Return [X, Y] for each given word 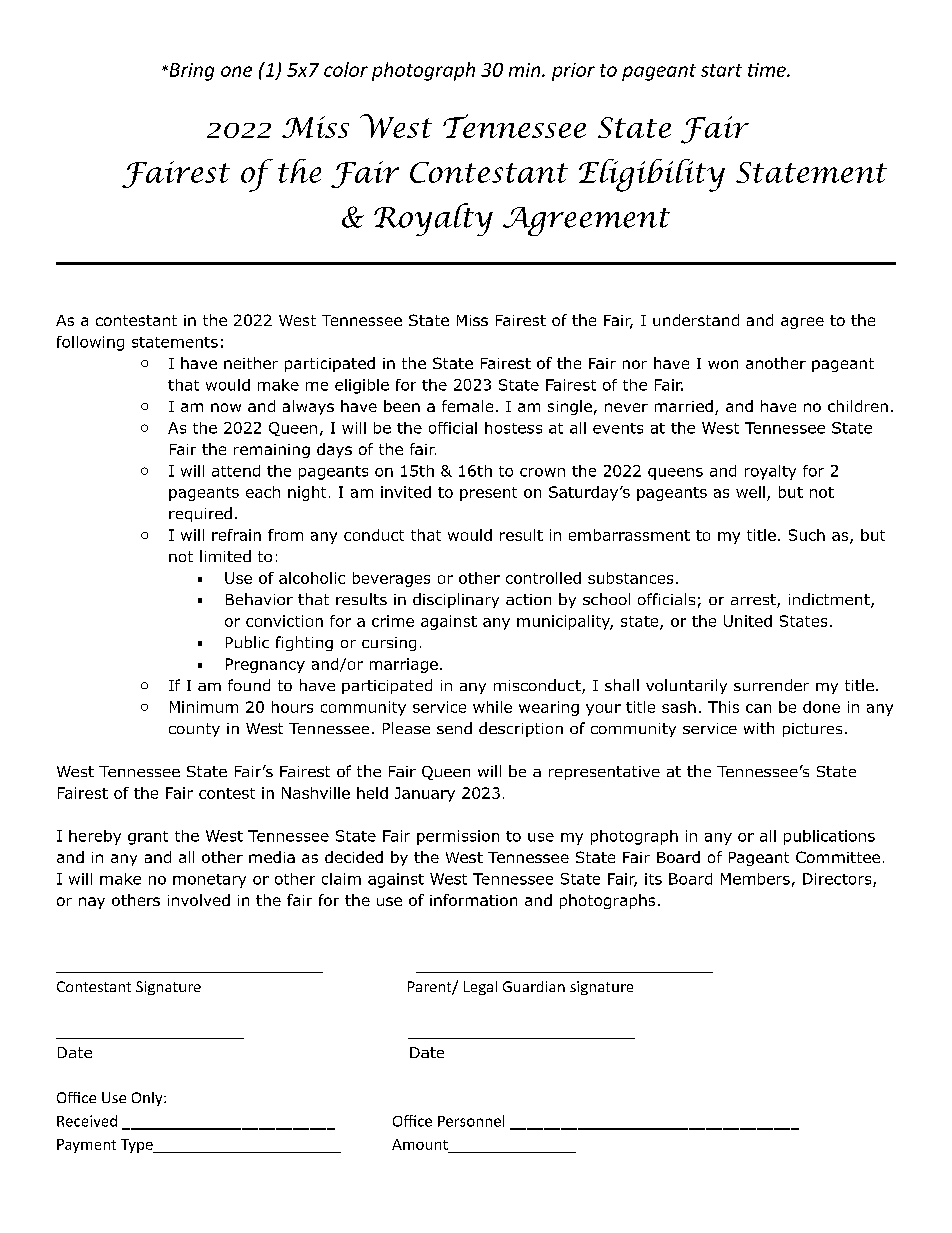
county [194, 730]
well [750, 492]
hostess [513, 428]
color [346, 69]
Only [148, 1099]
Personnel [471, 1121]
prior [573, 72]
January [425, 794]
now [226, 407]
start [721, 70]
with [759, 728]
